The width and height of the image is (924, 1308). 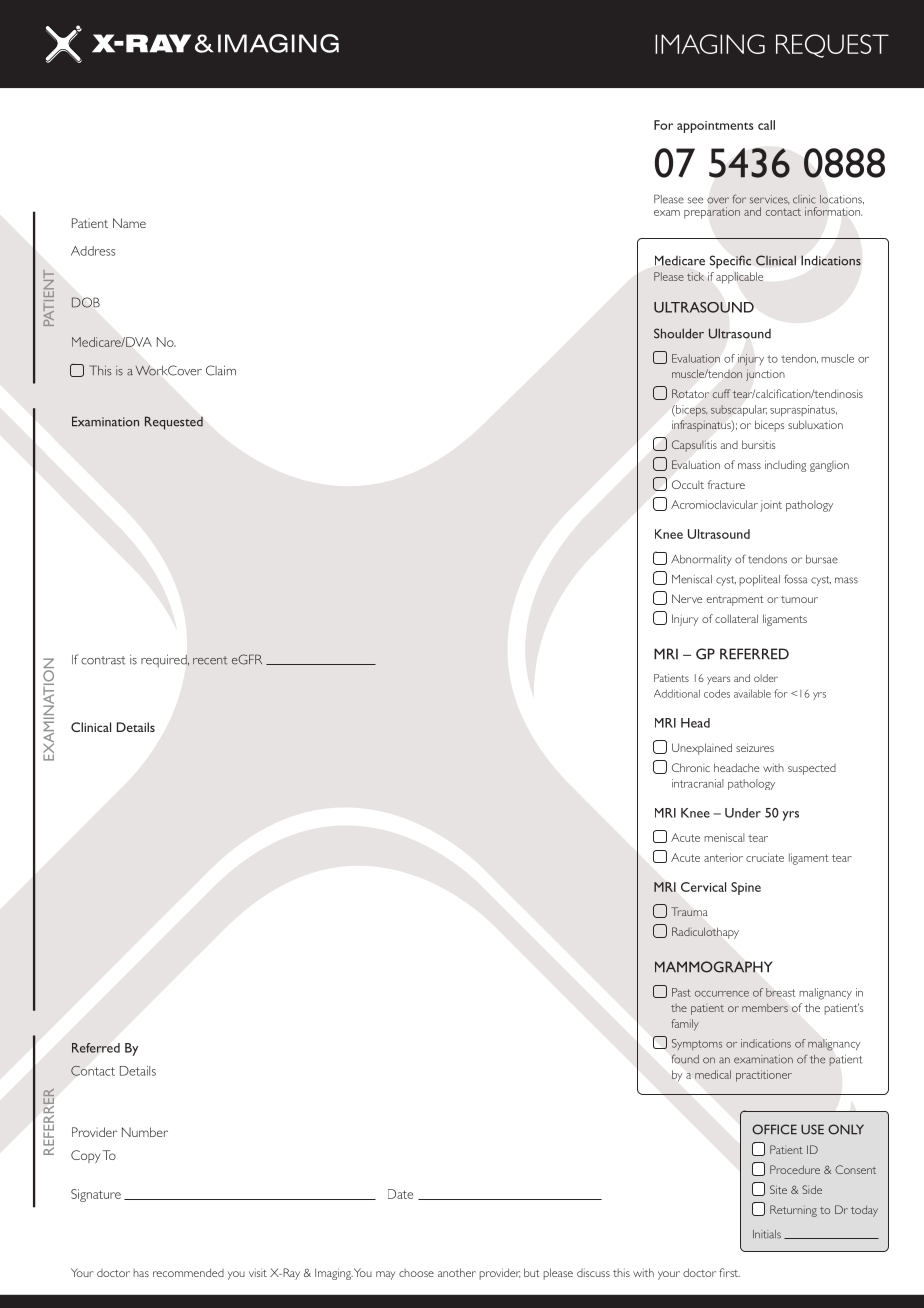 I want to click on available, so click(x=752, y=693).
